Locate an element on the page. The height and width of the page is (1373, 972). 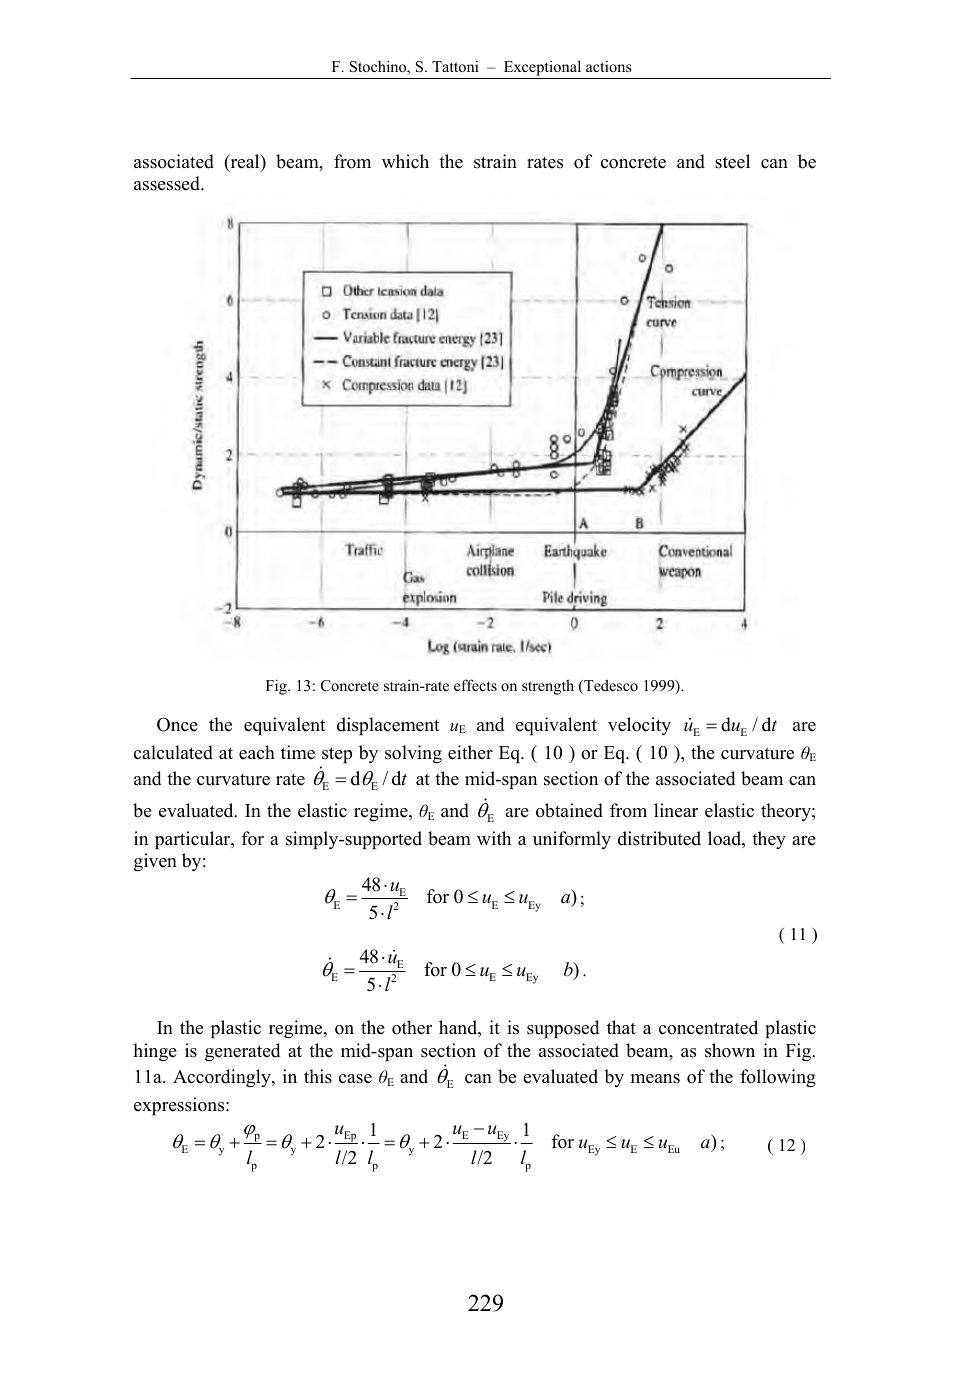
each is located at coordinates (257, 752).
